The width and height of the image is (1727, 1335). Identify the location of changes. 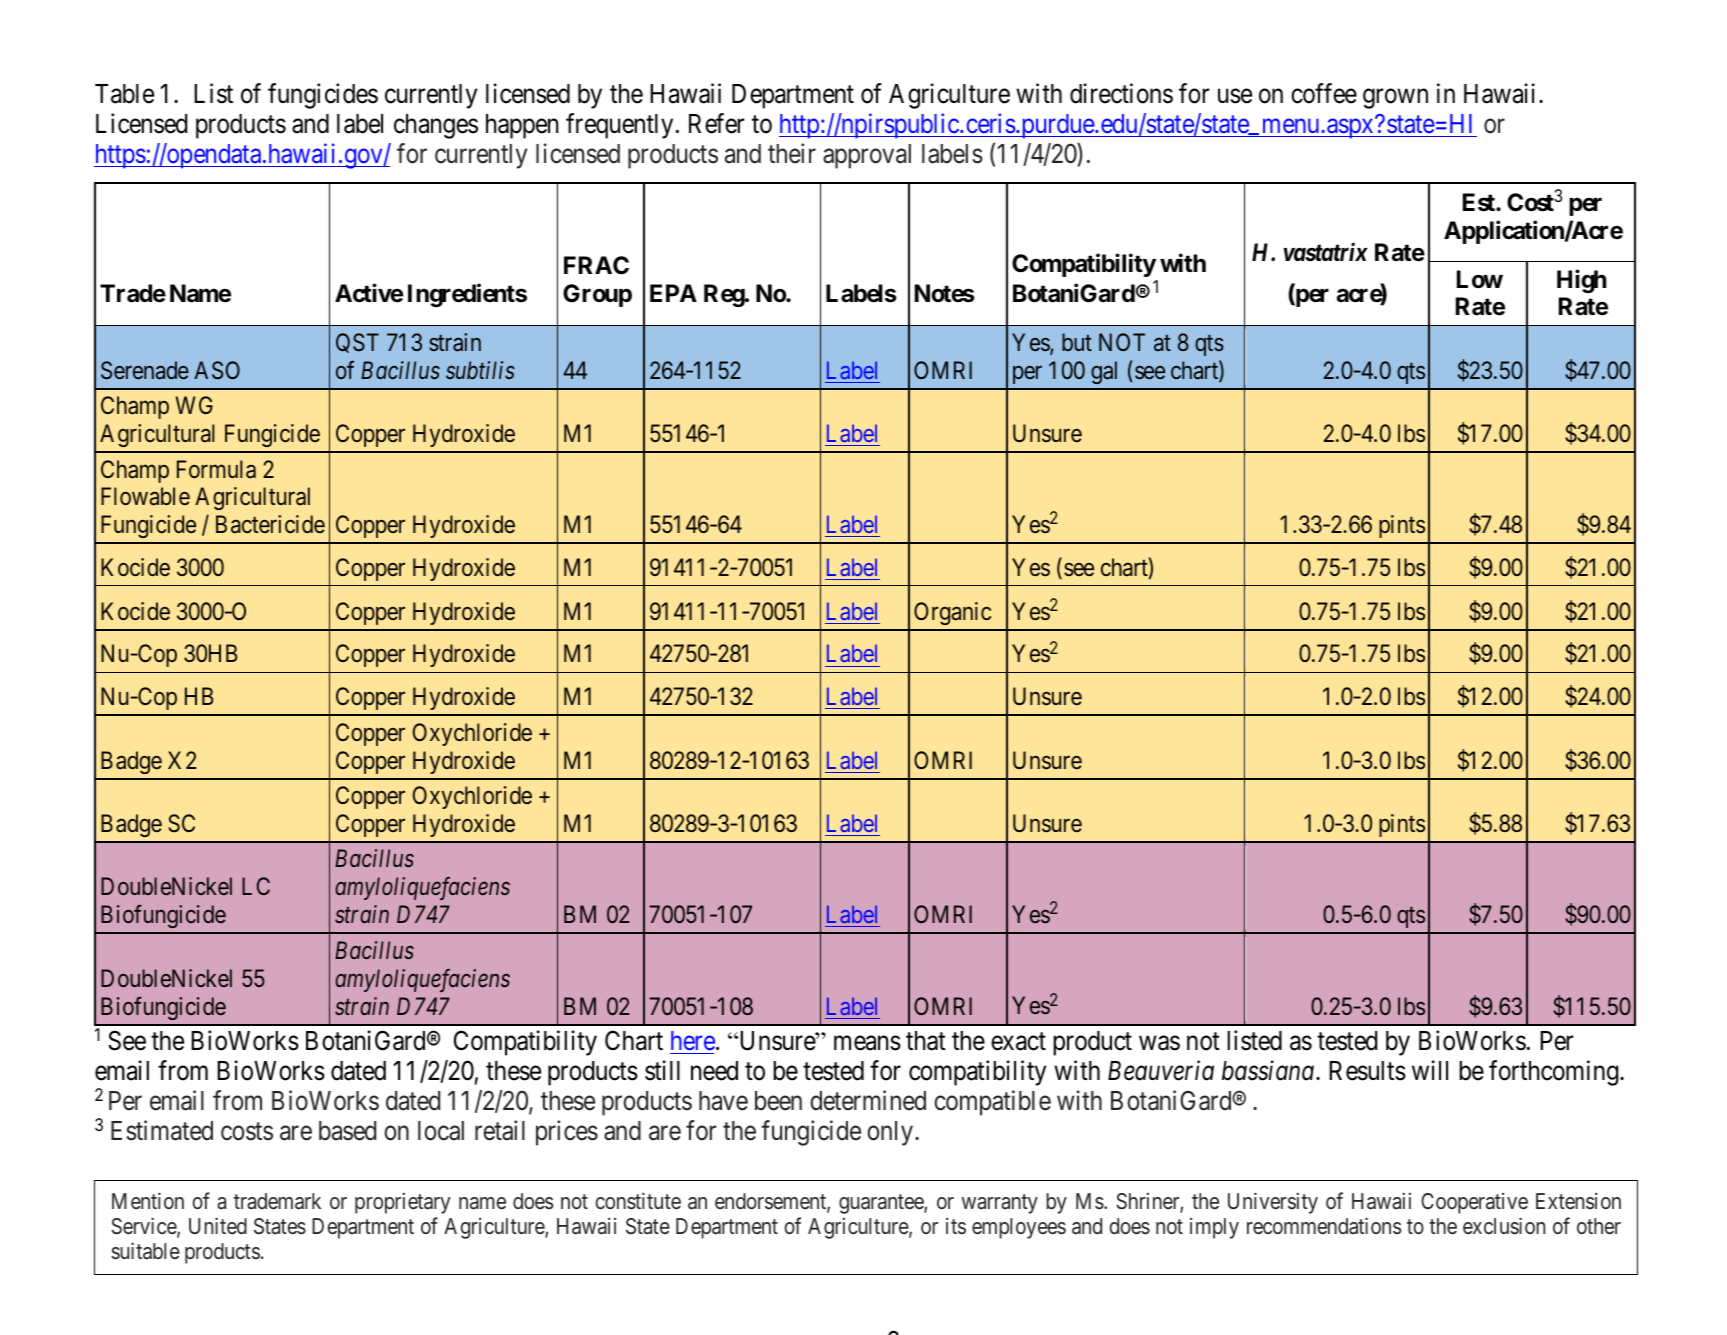
(436, 126).
